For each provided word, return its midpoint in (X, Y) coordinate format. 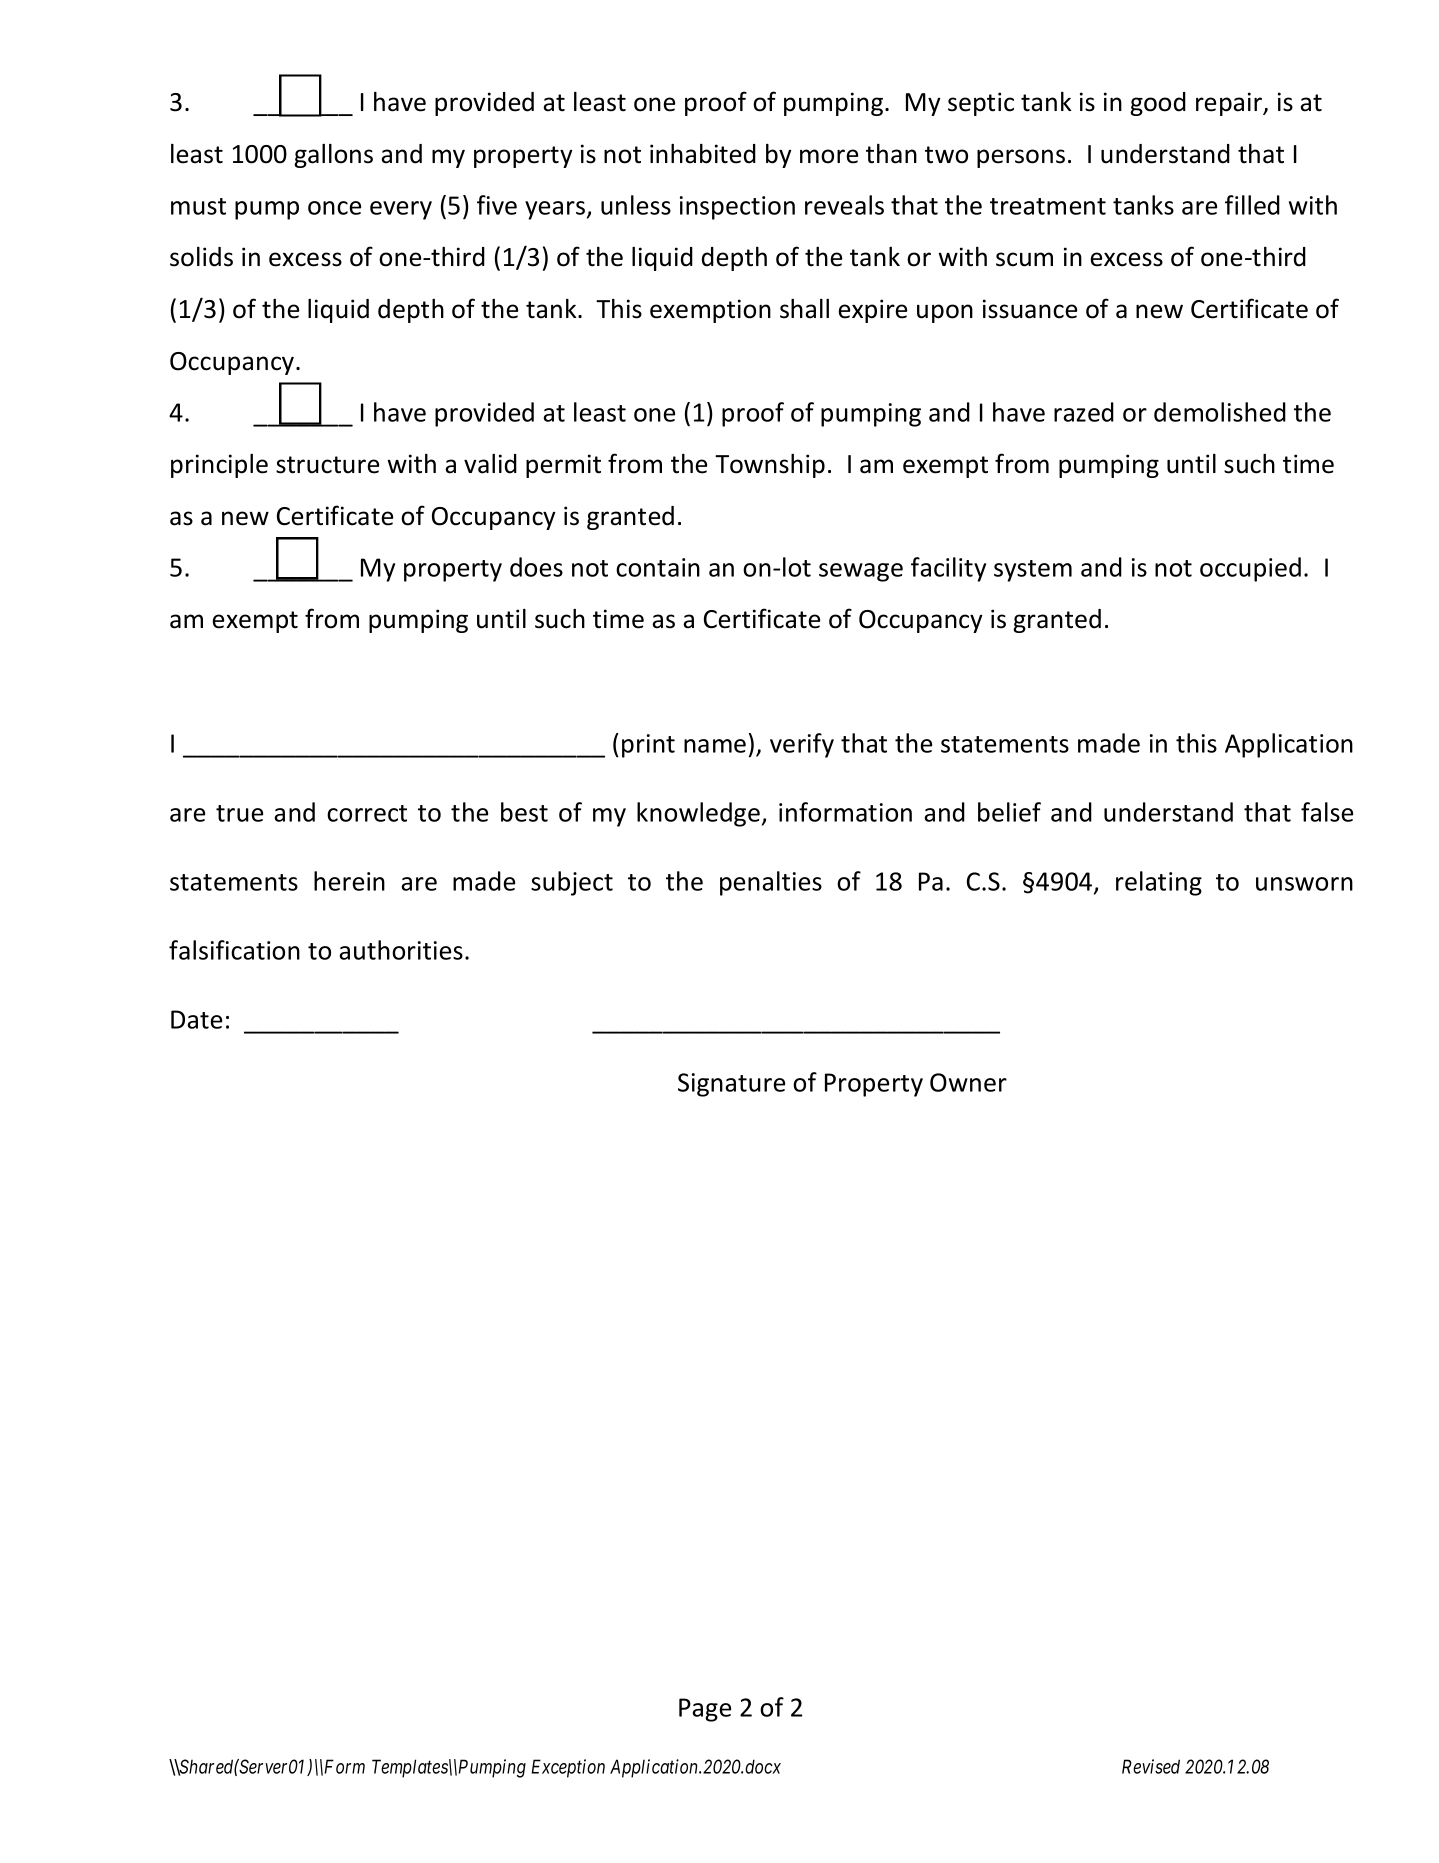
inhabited (703, 154)
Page (705, 1710)
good (1158, 104)
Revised (1151, 1766)
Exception (568, 1768)
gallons (333, 156)
